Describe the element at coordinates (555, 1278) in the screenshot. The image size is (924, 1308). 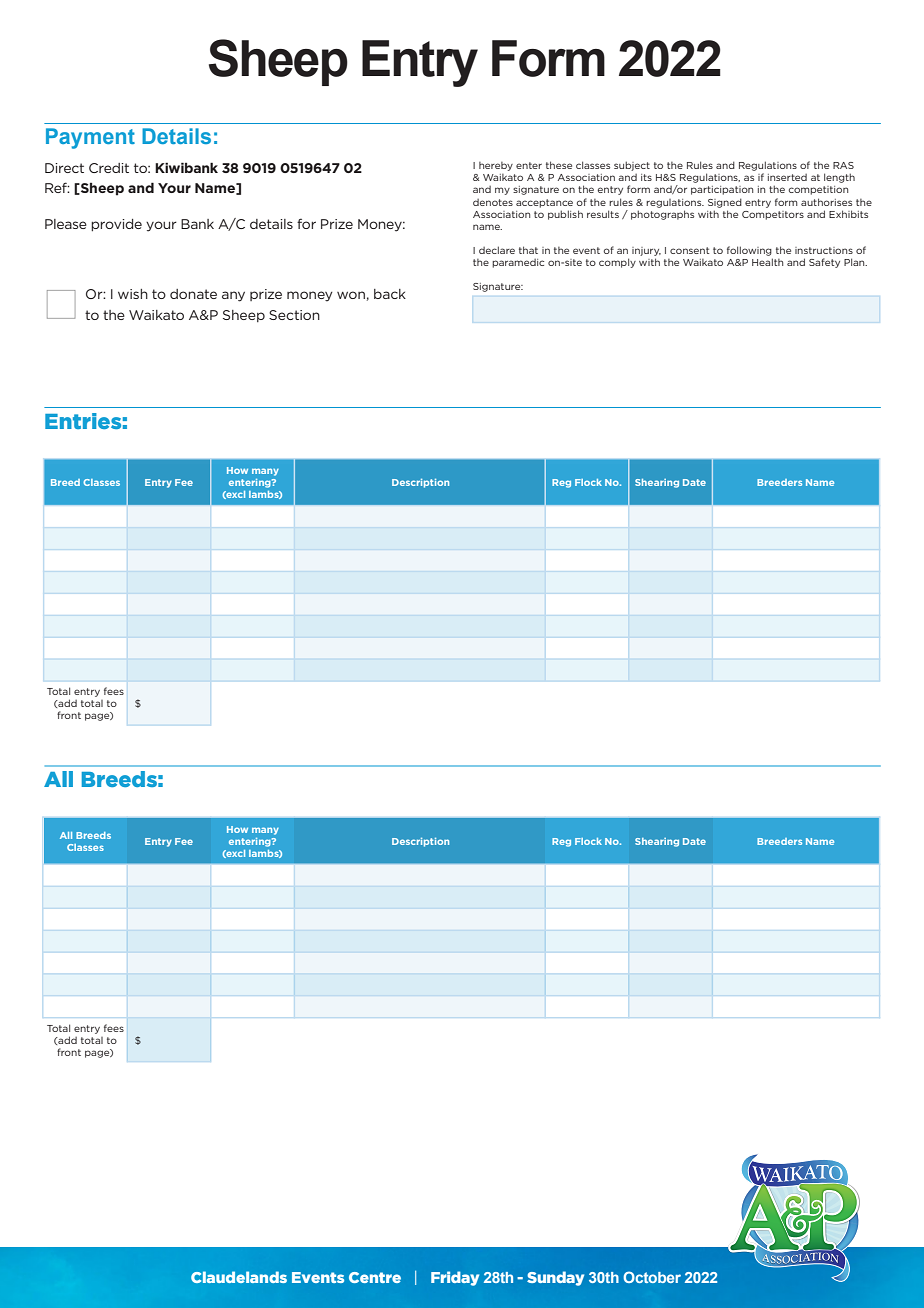
I see `Sunday` at that location.
